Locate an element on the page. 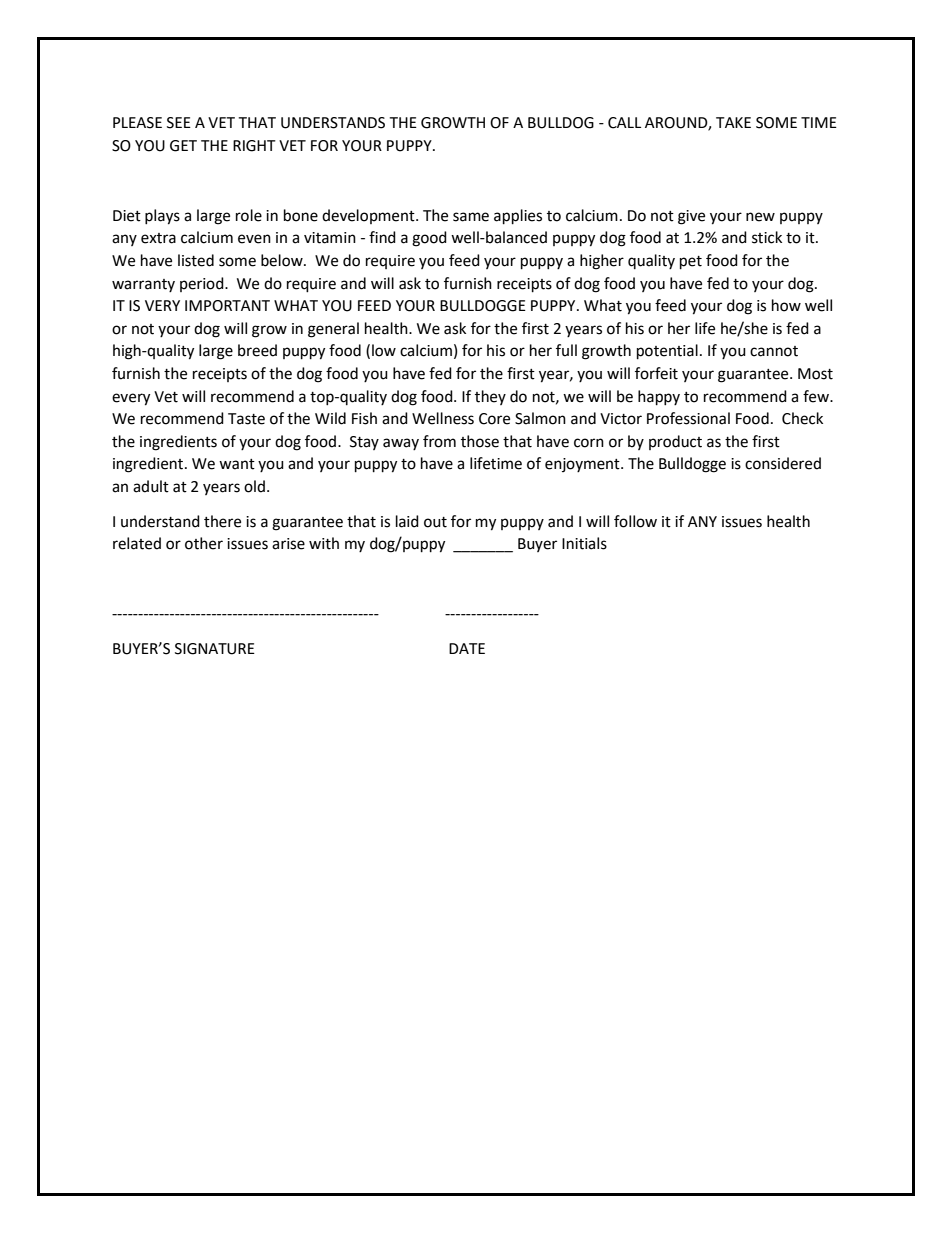  SIGNATURE is located at coordinates (215, 649).
